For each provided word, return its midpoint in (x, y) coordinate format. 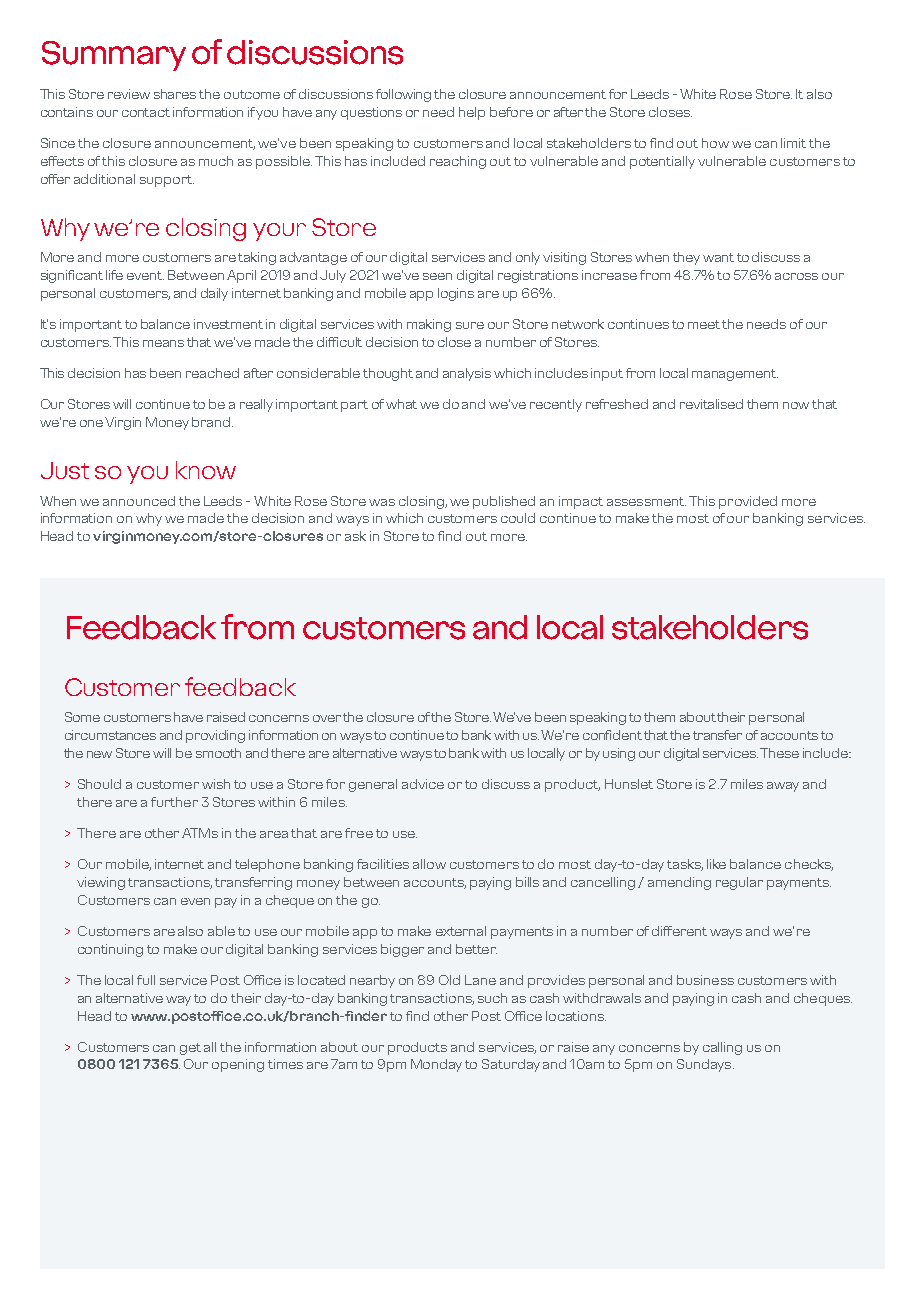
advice (423, 784)
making (429, 325)
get (190, 1049)
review (129, 94)
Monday (436, 1065)
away (783, 787)
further (174, 802)
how (715, 143)
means (163, 343)
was (382, 502)
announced (139, 501)
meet (704, 324)
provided (748, 502)
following (403, 95)
